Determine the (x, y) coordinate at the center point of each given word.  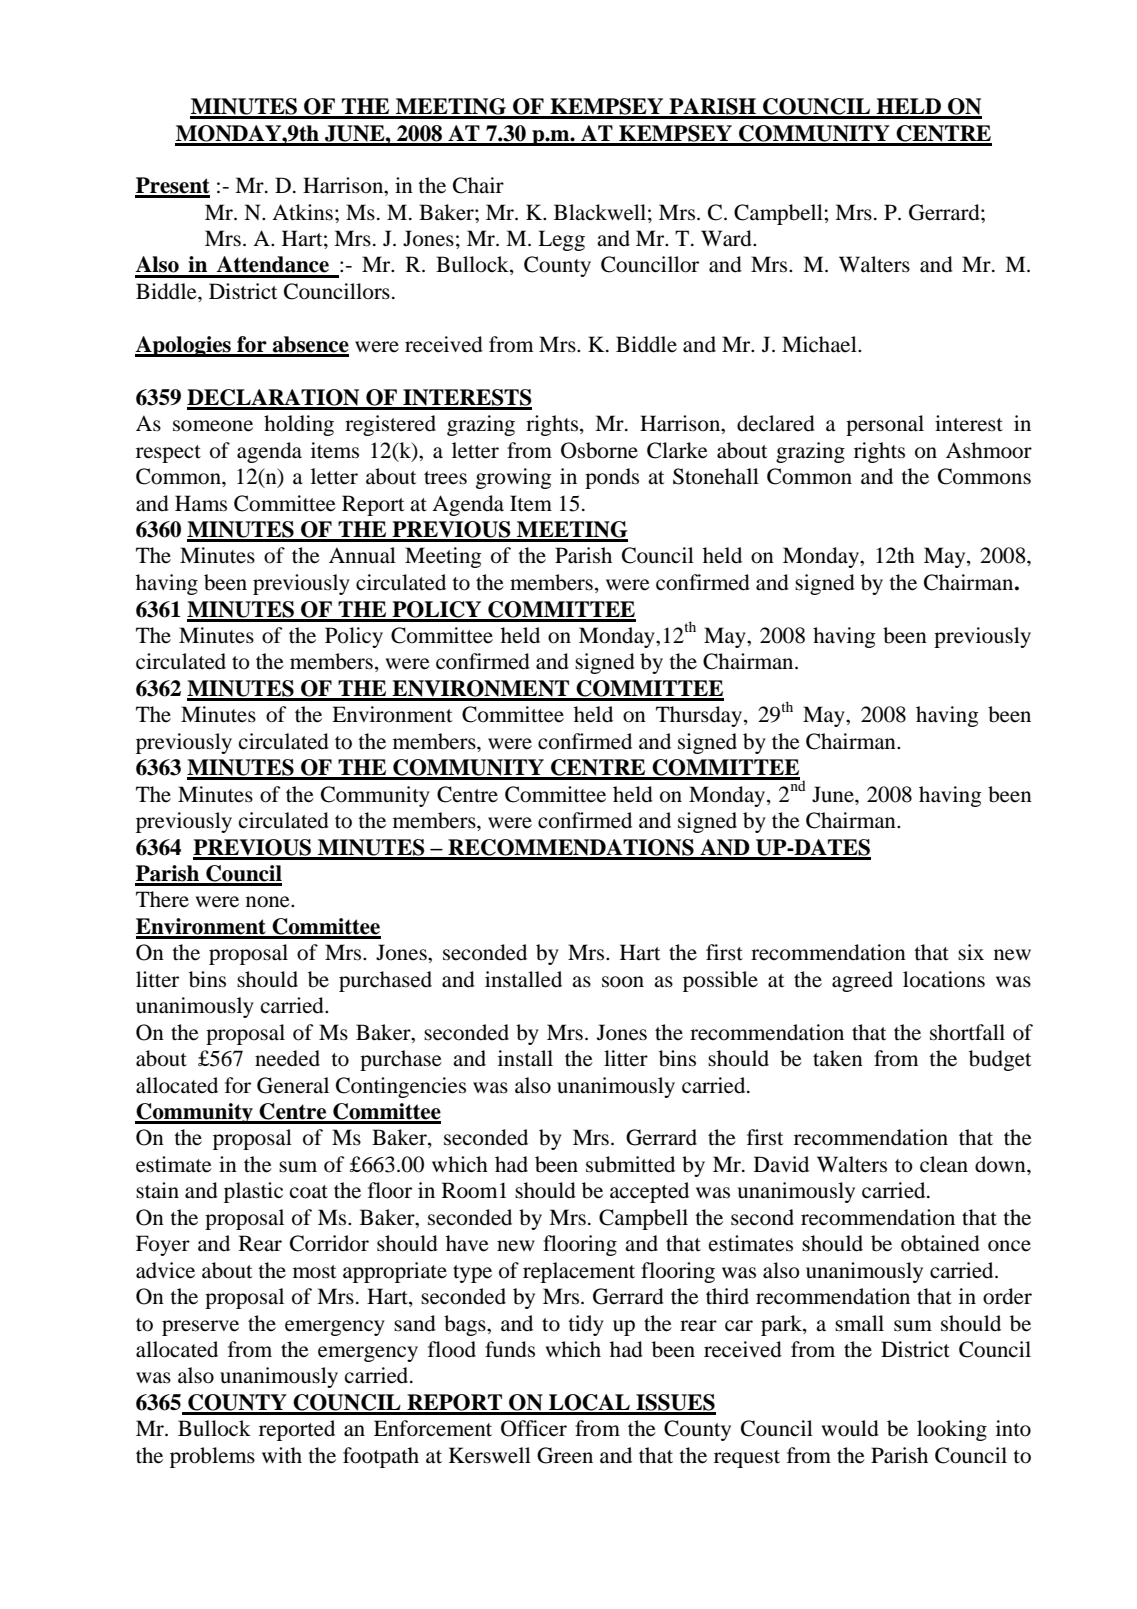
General (293, 1085)
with (282, 1455)
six (971, 952)
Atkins (302, 212)
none (269, 902)
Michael (820, 344)
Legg (561, 240)
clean (944, 1164)
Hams (201, 503)
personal (885, 425)
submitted (630, 1164)
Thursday (699, 716)
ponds (612, 478)
